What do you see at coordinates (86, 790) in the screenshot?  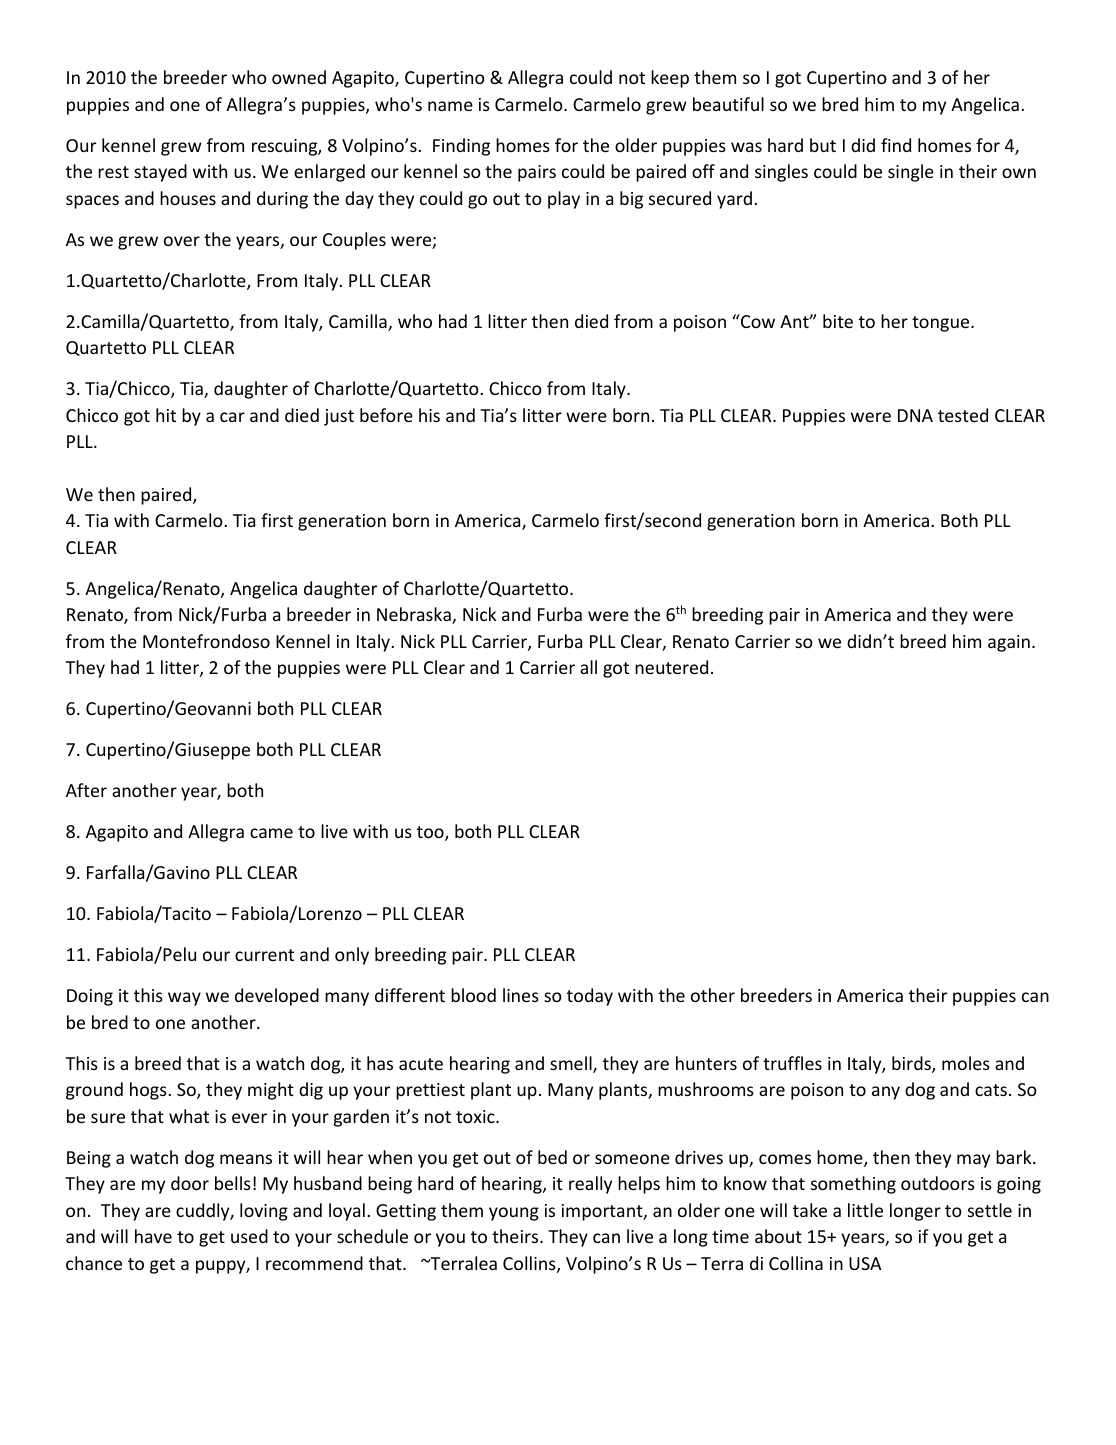 I see `After` at bounding box center [86, 790].
